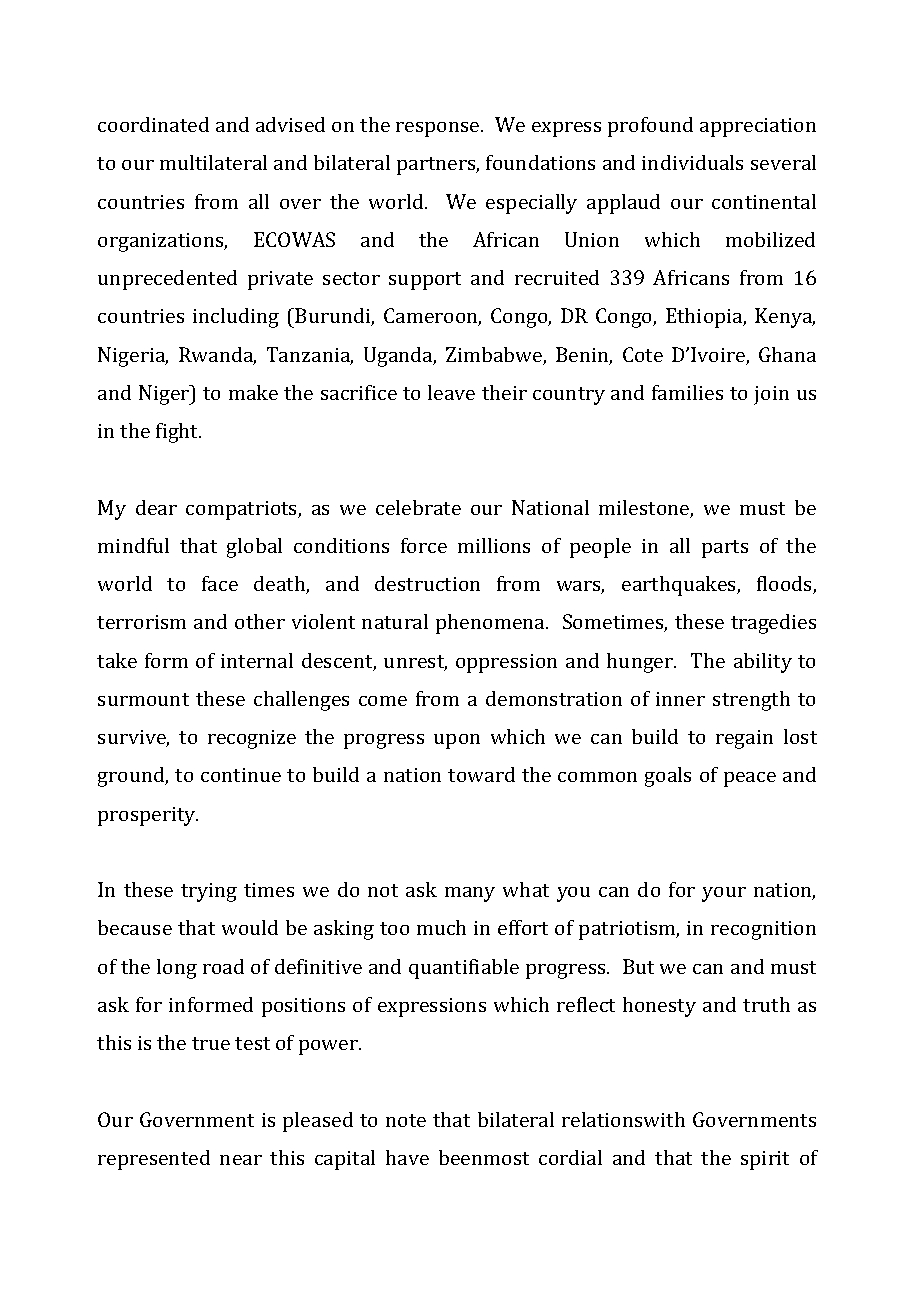  What do you see at coordinates (213, 162) in the page?
I see `multilateral` at bounding box center [213, 162].
